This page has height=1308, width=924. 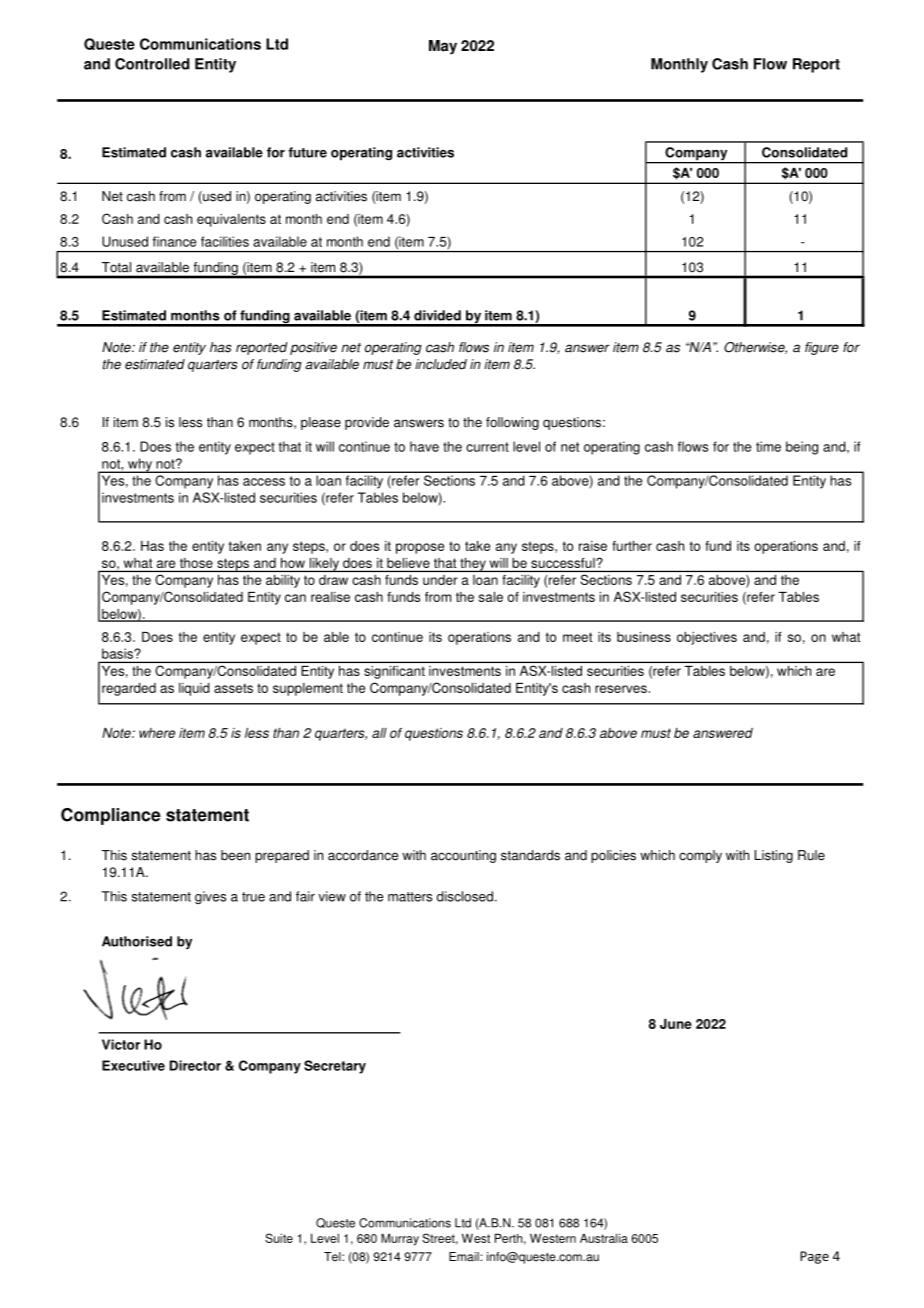 I want to click on May, so click(x=443, y=47).
